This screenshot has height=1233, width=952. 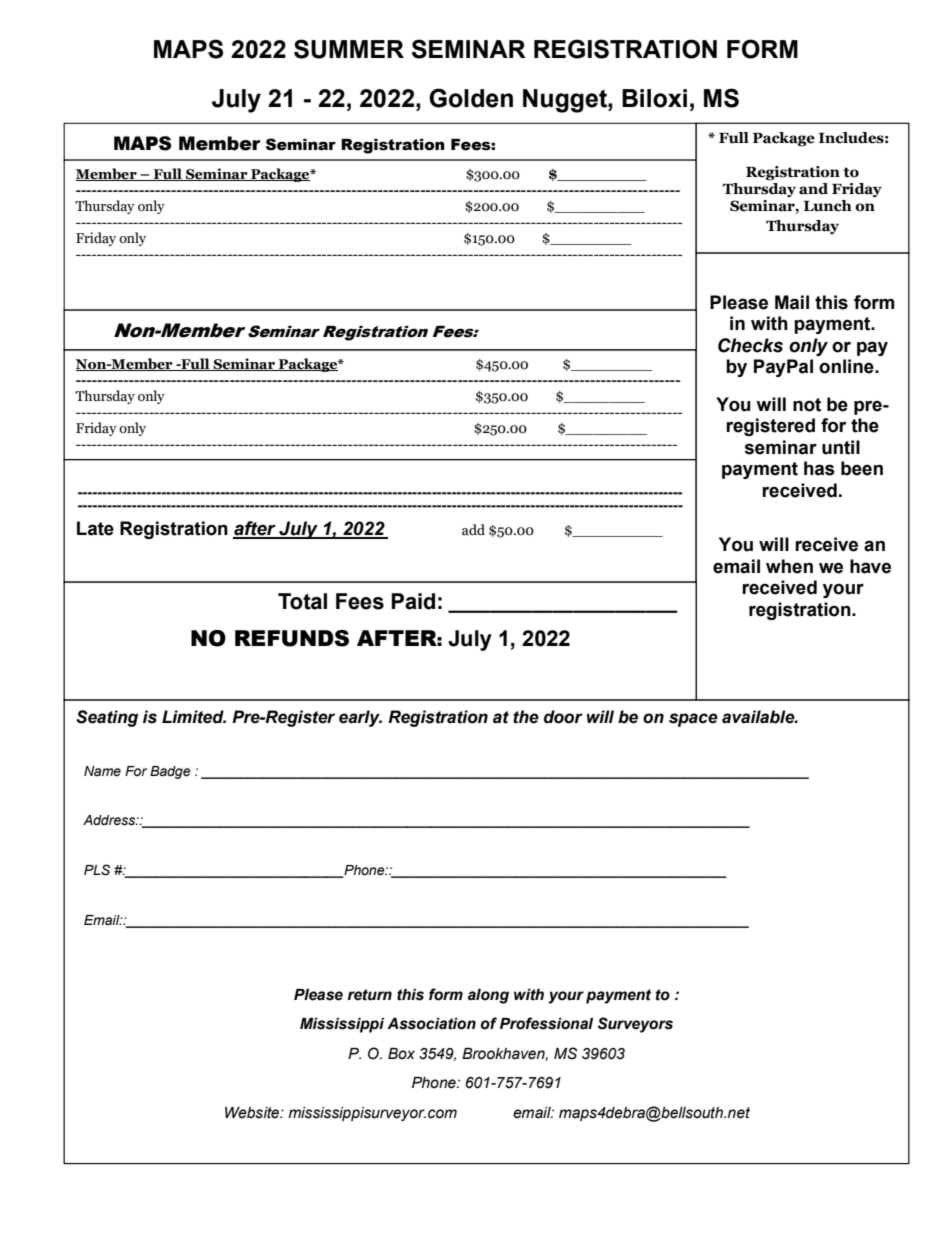 I want to click on not, so click(x=807, y=405).
